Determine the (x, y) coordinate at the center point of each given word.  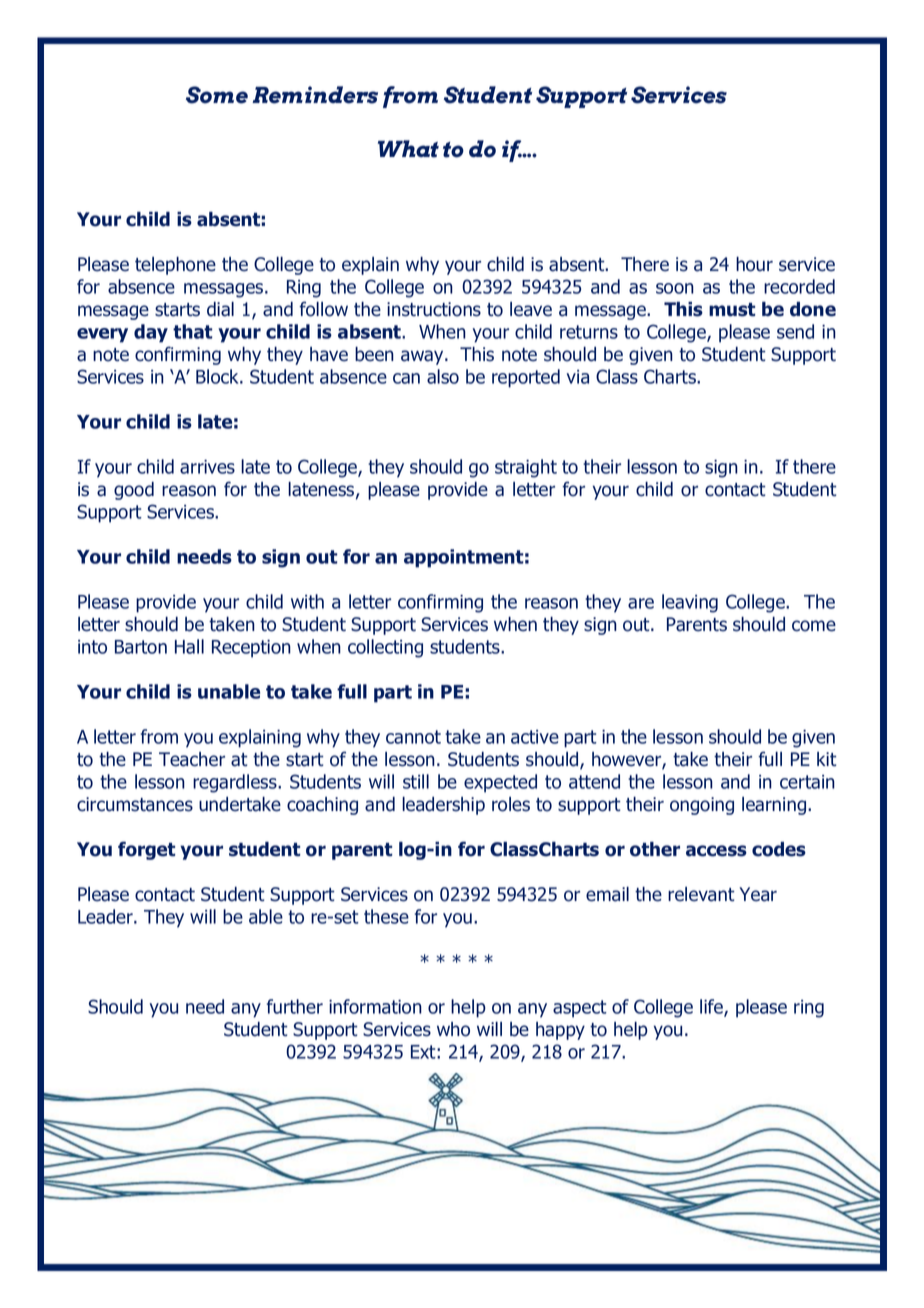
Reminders (315, 95)
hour (754, 264)
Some (217, 95)
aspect (580, 1009)
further (295, 1006)
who (453, 1029)
